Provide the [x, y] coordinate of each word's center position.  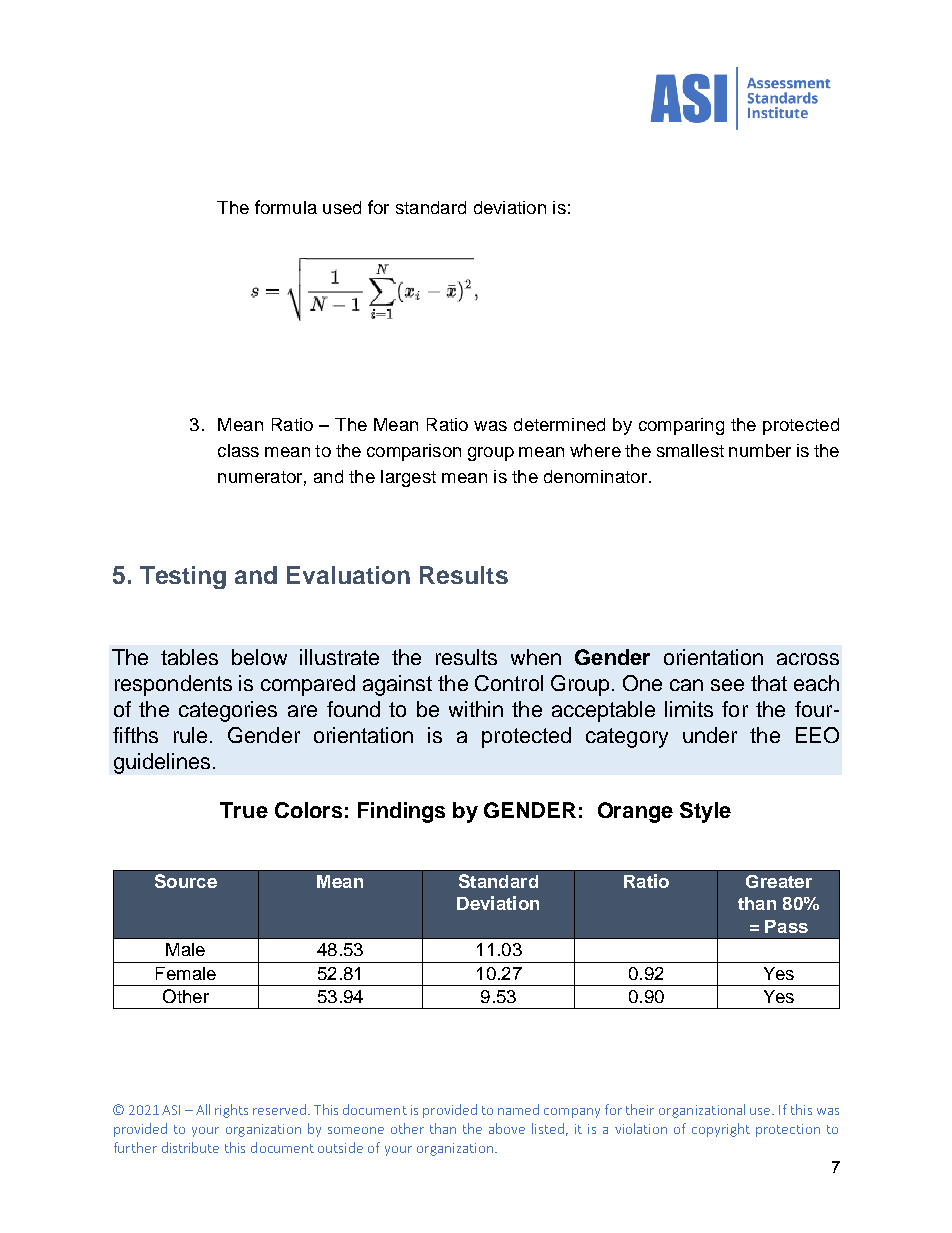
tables [189, 657]
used [342, 207]
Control [509, 683]
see [727, 685]
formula [286, 207]
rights [231, 1111]
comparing [681, 426]
